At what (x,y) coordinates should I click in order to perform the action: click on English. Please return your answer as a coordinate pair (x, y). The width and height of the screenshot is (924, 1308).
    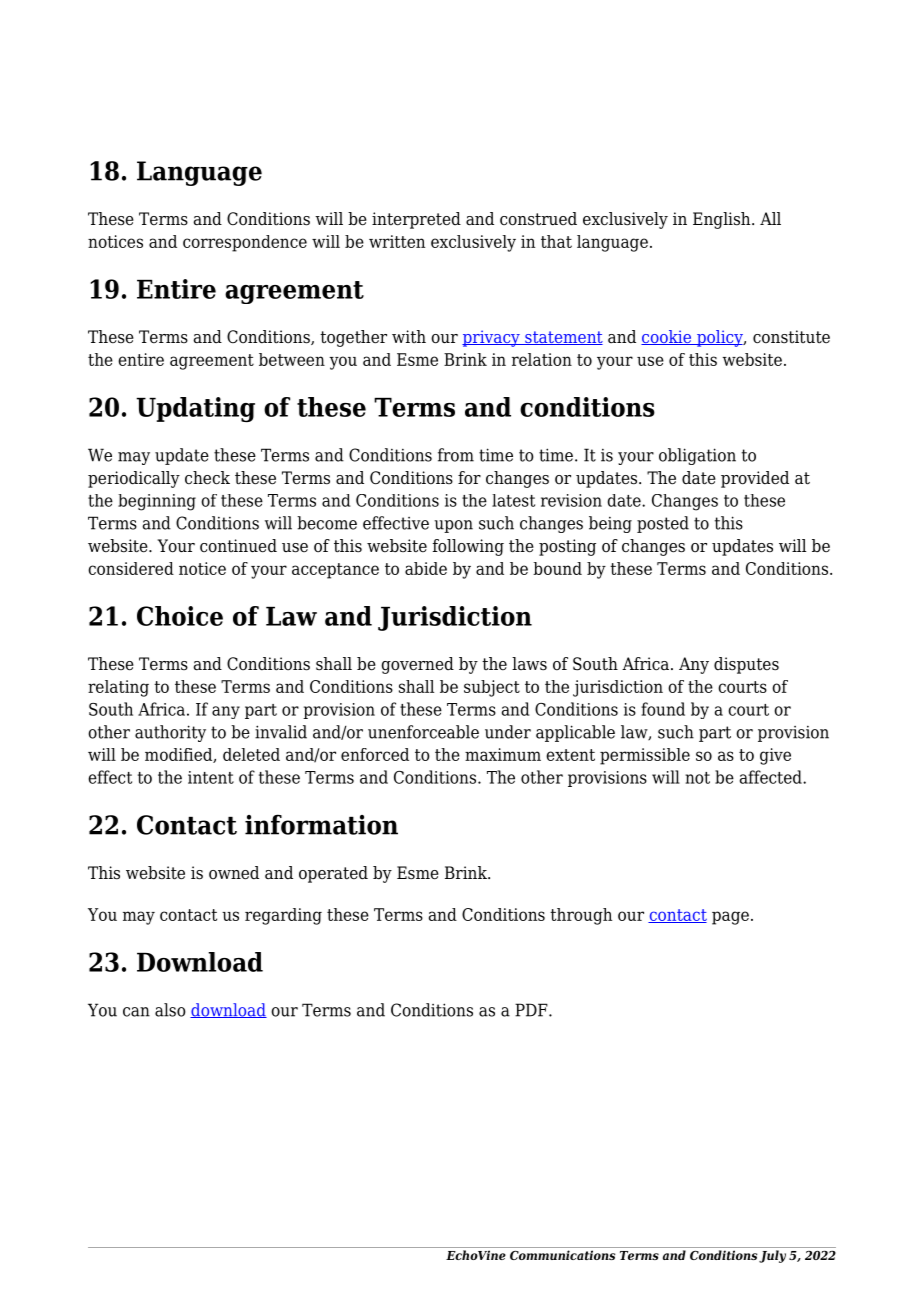
    Looking at the image, I should click on (723, 220).
